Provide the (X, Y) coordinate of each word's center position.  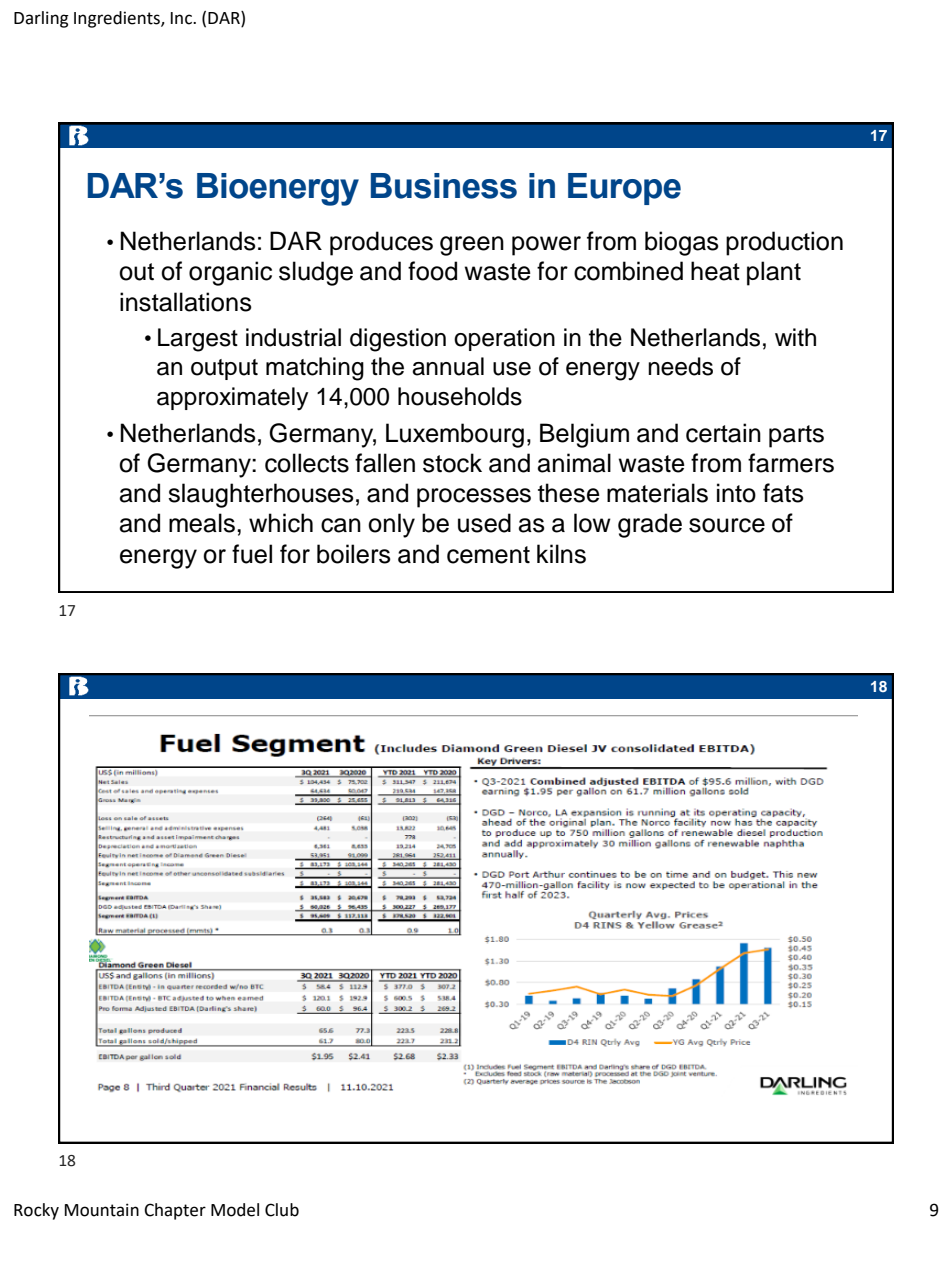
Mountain (102, 1210)
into (736, 493)
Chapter (175, 1211)
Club (282, 1210)
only (391, 525)
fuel (252, 554)
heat (715, 271)
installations (186, 302)
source (727, 525)
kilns (561, 554)
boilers (354, 554)
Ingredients (118, 19)
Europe (624, 189)
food (432, 271)
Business (444, 186)
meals (202, 523)
